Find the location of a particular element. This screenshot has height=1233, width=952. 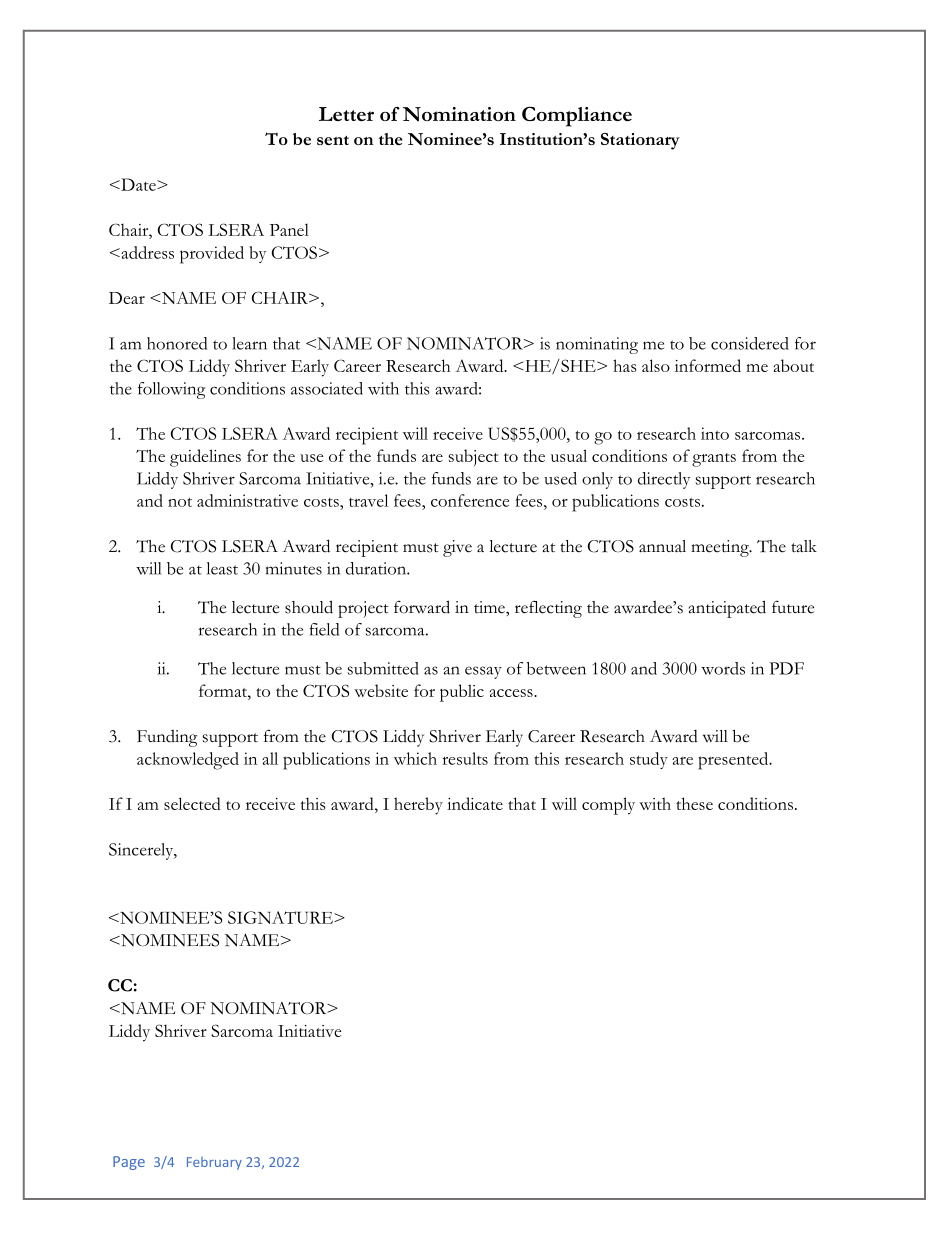

Nomination is located at coordinates (459, 114).
